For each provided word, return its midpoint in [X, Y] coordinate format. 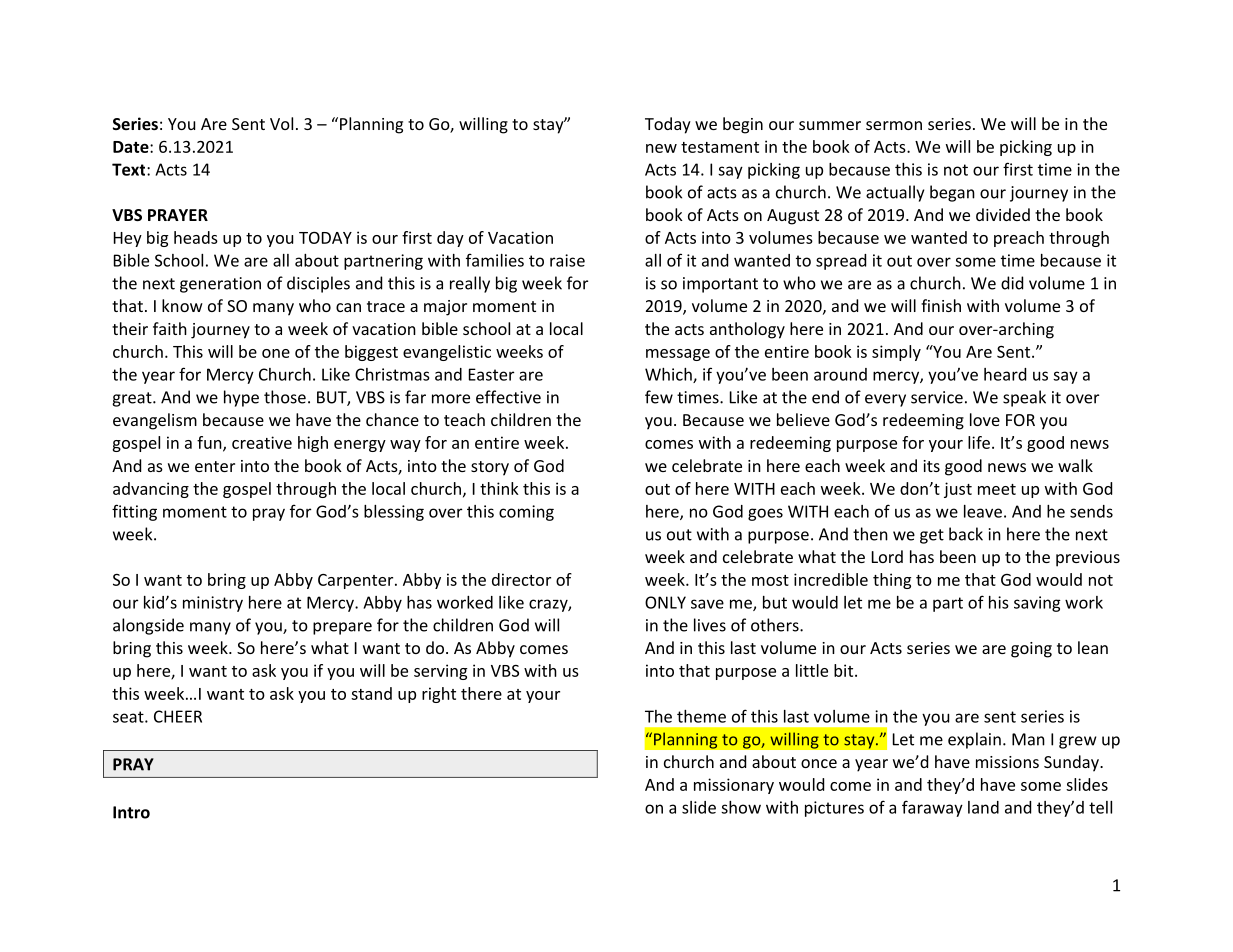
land [983, 807]
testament [720, 147]
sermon [894, 125]
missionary [734, 786]
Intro [131, 812]
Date [132, 147]
